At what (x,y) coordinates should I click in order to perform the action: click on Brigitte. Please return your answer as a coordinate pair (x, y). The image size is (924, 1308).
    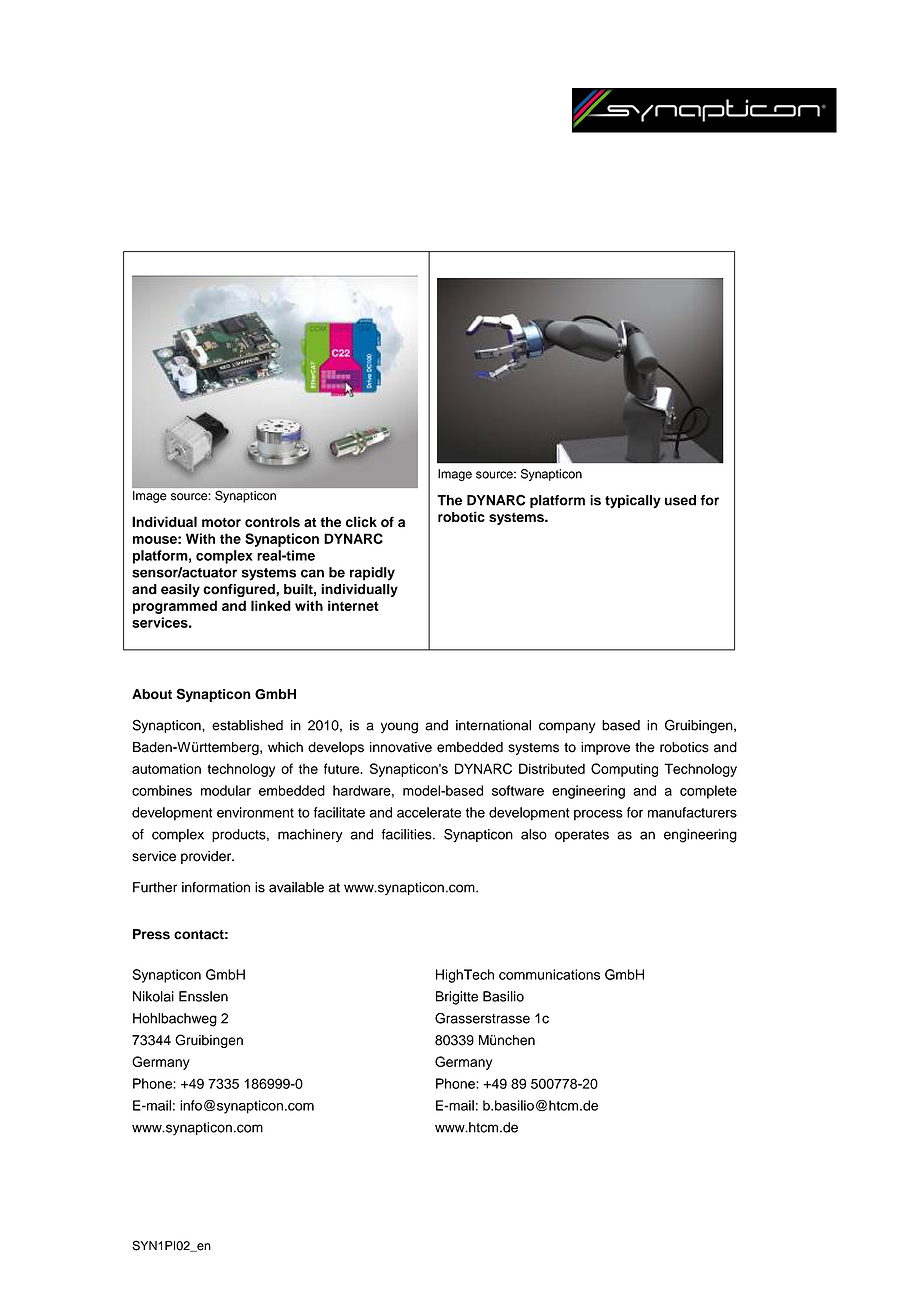
    Looking at the image, I should click on (457, 998).
